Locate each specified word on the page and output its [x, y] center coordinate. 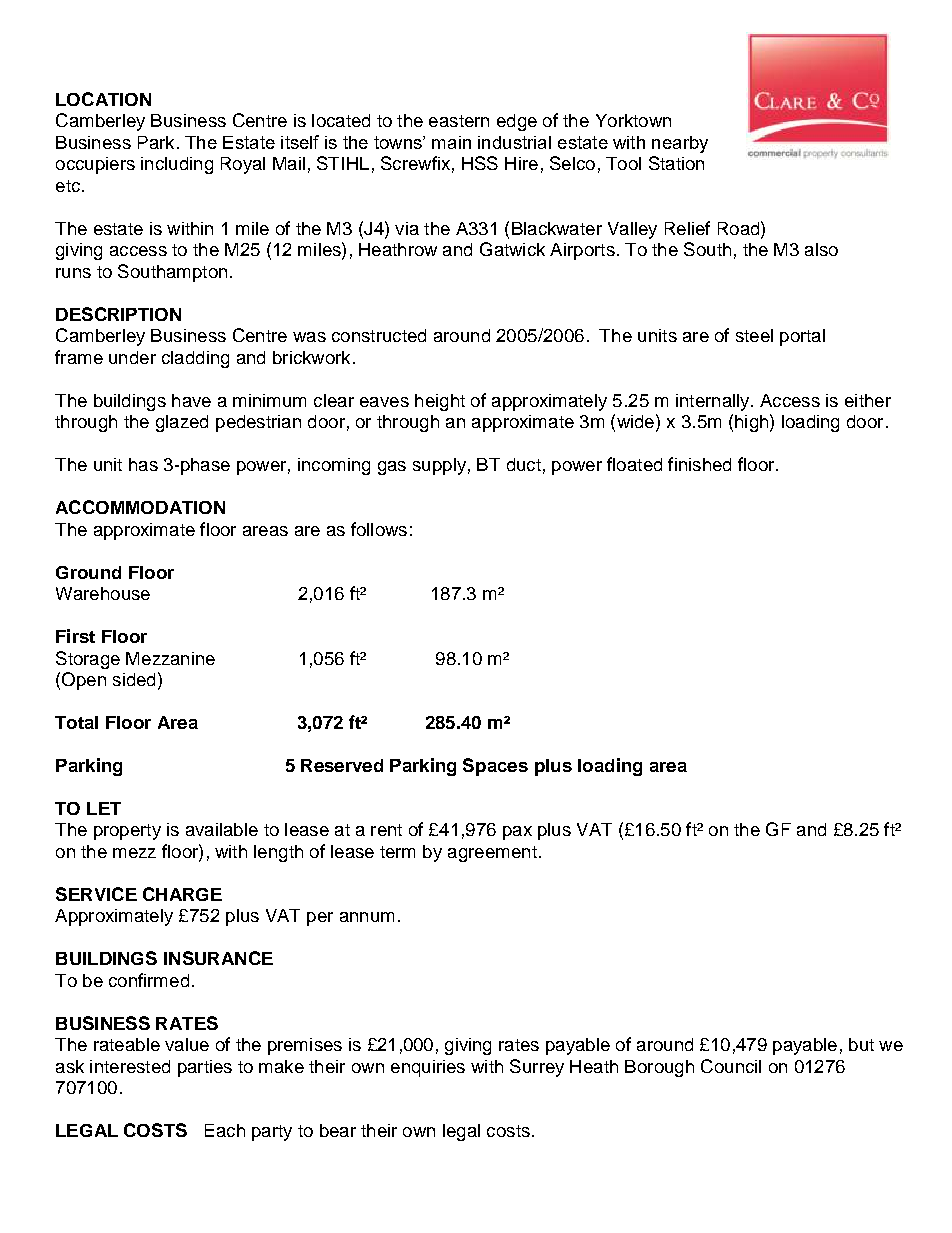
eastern [459, 121]
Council [731, 1066]
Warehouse [103, 593]
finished [699, 464]
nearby [680, 144]
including [177, 165]
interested [130, 1066]
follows [379, 529]
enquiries [428, 1068]
